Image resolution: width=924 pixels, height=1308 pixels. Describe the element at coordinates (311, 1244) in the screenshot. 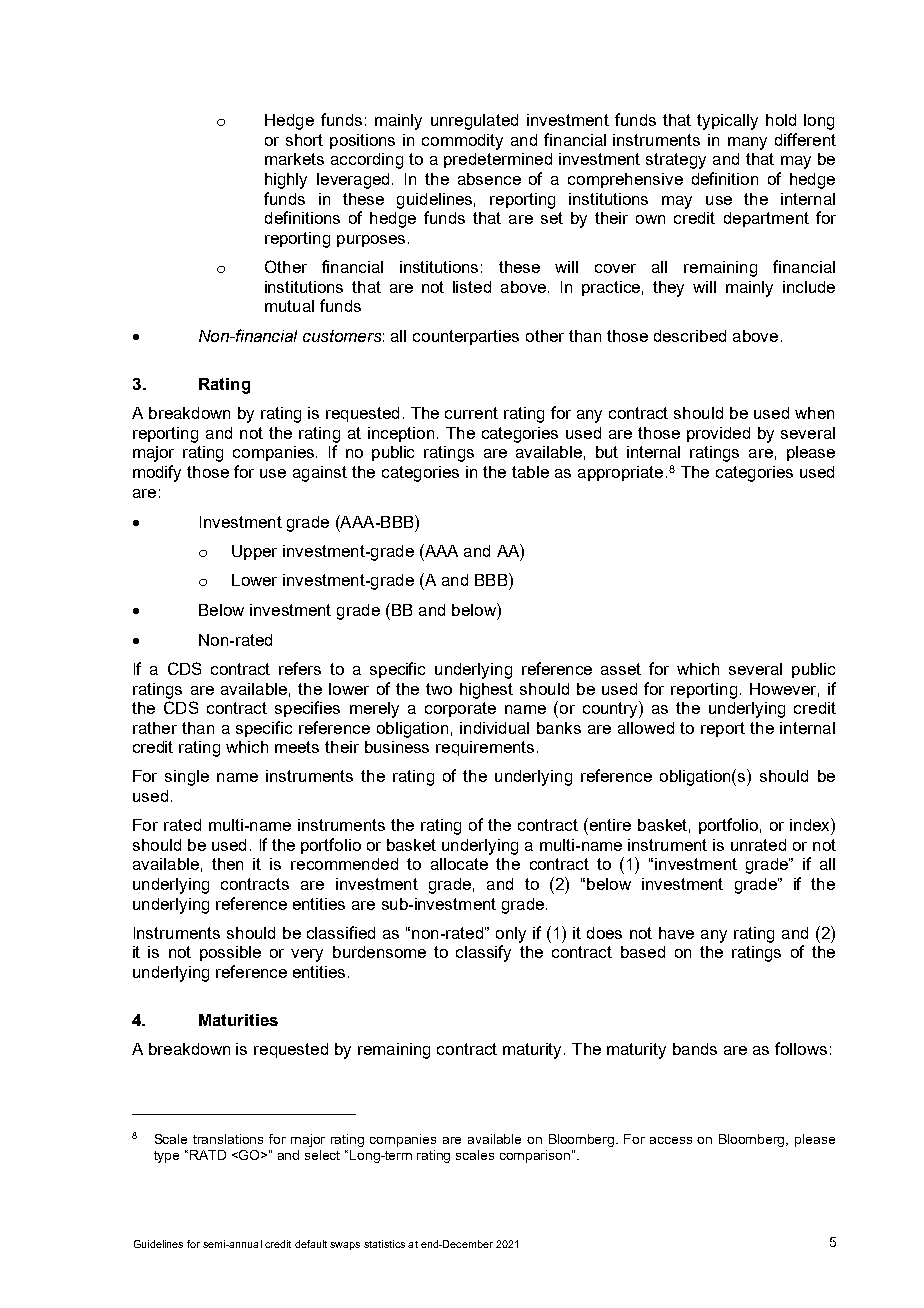

I see `default` at that location.
